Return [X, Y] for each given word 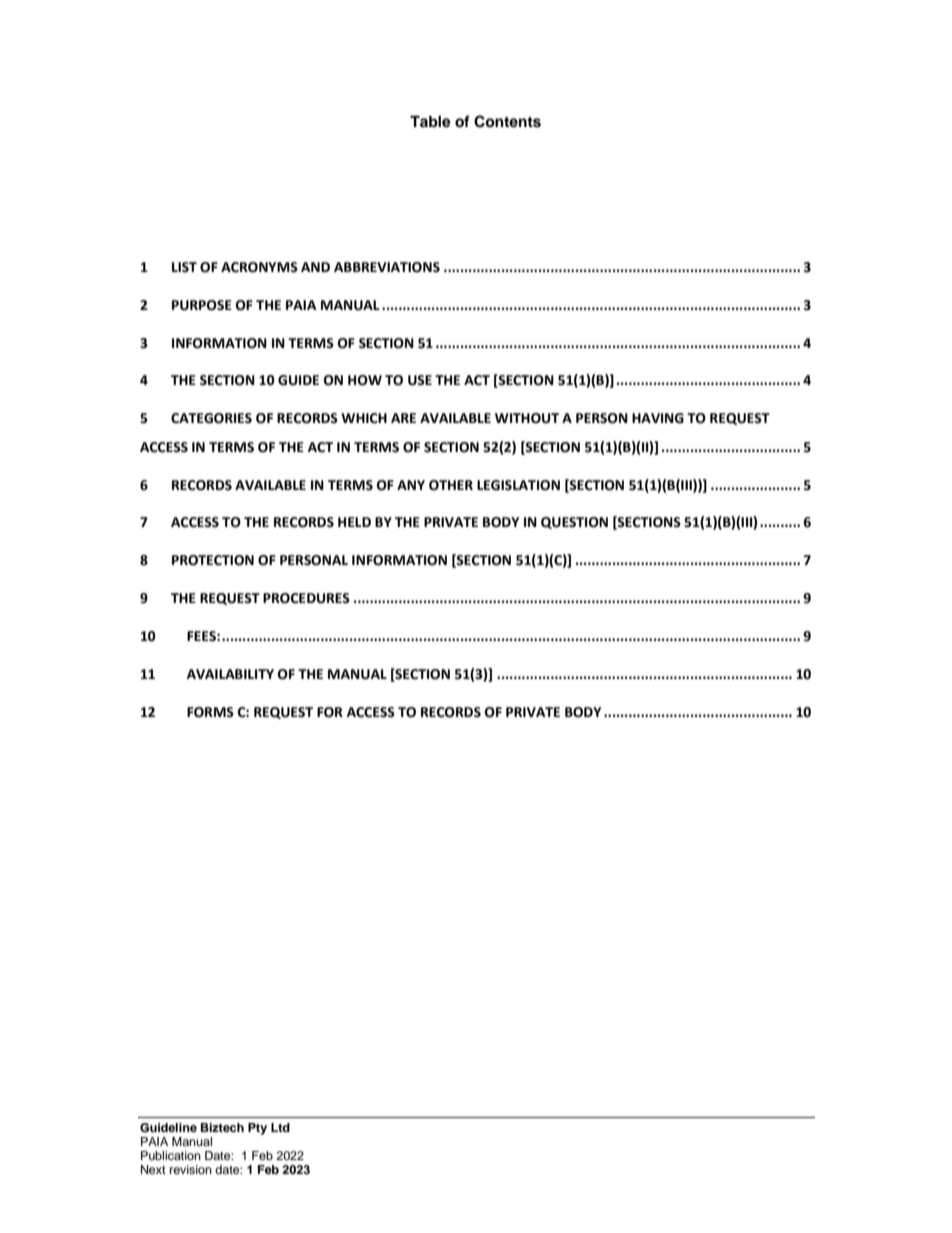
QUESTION [574, 523]
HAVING [658, 418]
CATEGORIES [211, 418]
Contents [507, 121]
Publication [171, 1155]
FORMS [210, 712]
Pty [257, 1129]
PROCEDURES [306, 598]
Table [430, 122]
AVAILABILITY [230, 674]
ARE [403, 418]
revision [191, 1169]
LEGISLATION [518, 485]
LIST [184, 267]
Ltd [280, 1127]
